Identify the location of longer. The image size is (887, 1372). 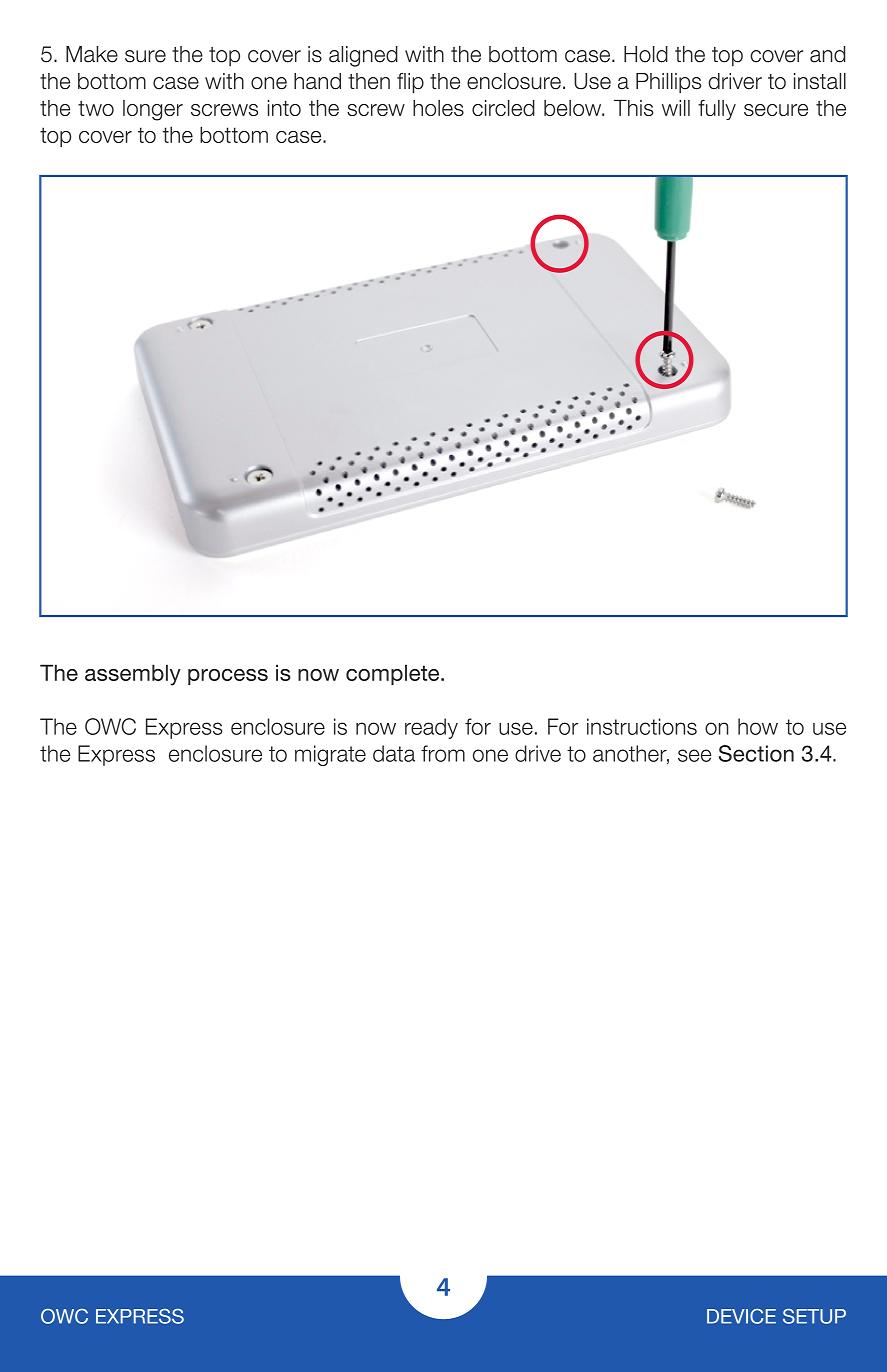
(153, 110).
